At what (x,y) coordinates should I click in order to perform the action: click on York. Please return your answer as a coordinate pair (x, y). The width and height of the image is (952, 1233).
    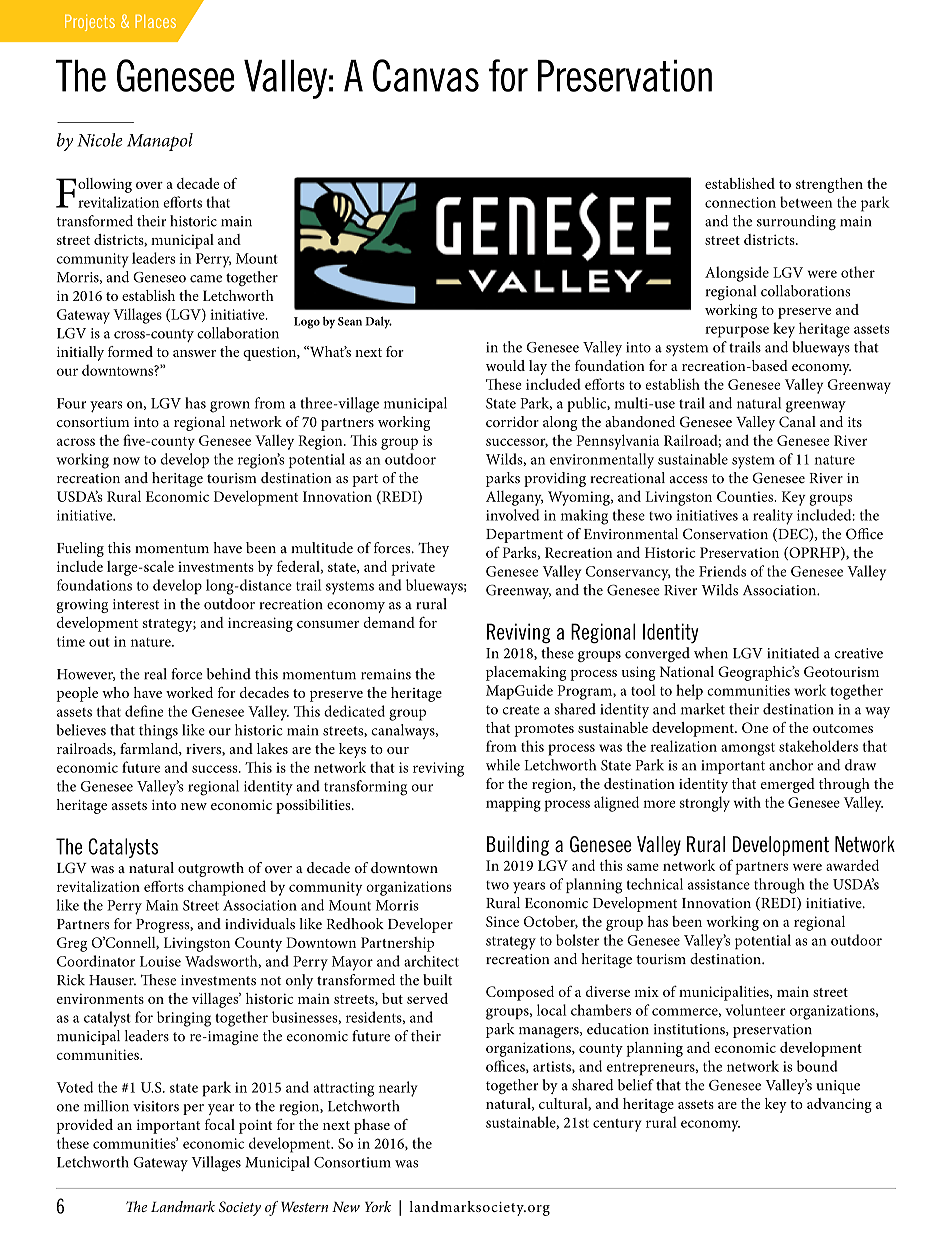
    Looking at the image, I should click on (378, 1206).
